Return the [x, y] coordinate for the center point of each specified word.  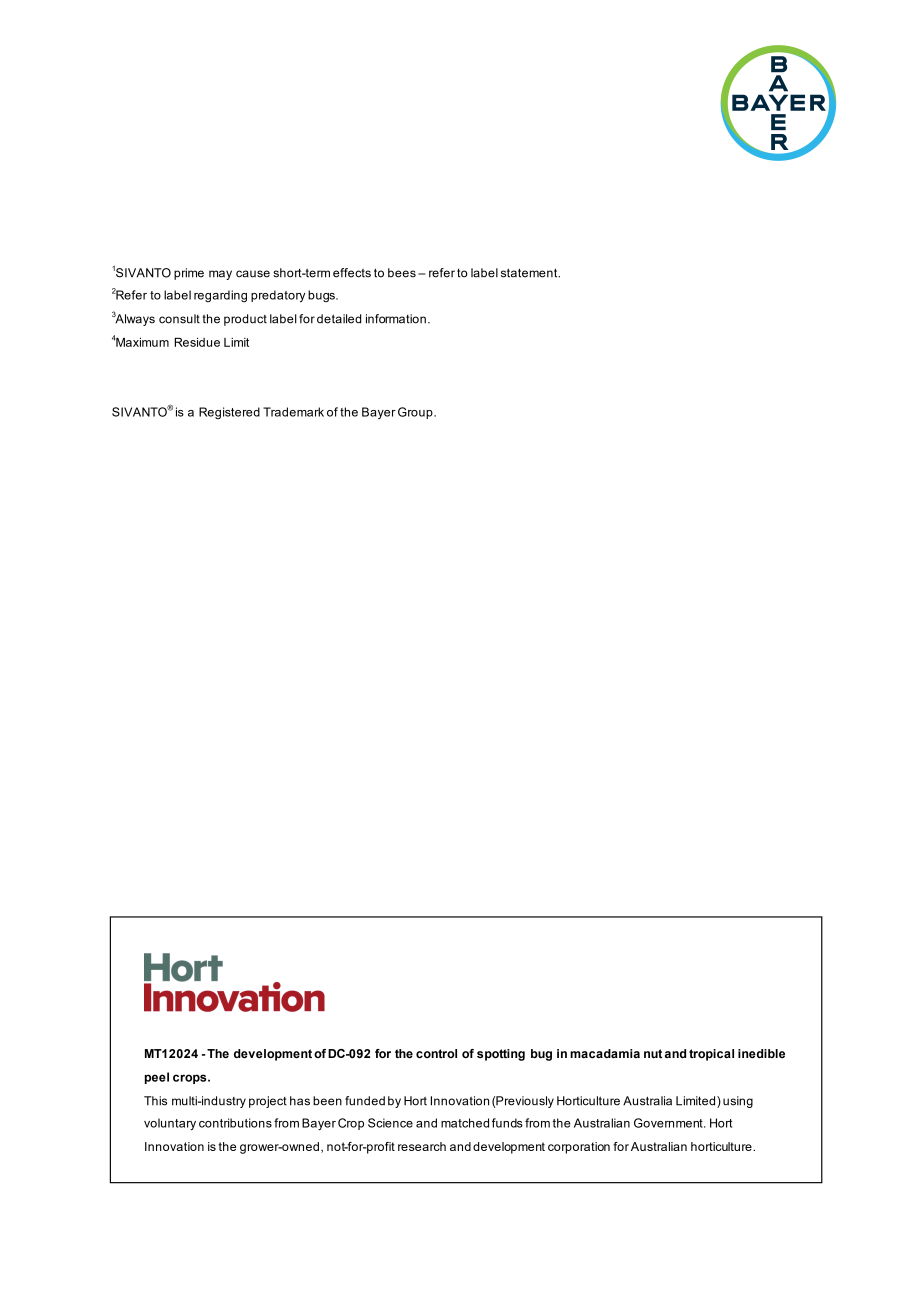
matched [465, 1123]
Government [669, 1123]
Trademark [293, 412]
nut [653, 1053]
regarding [220, 296]
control [436, 1053]
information [396, 319]
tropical [711, 1055]
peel [157, 1078]
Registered [229, 413]
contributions [235, 1123]
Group [416, 413]
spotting [501, 1055]
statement [530, 273]
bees [402, 273]
